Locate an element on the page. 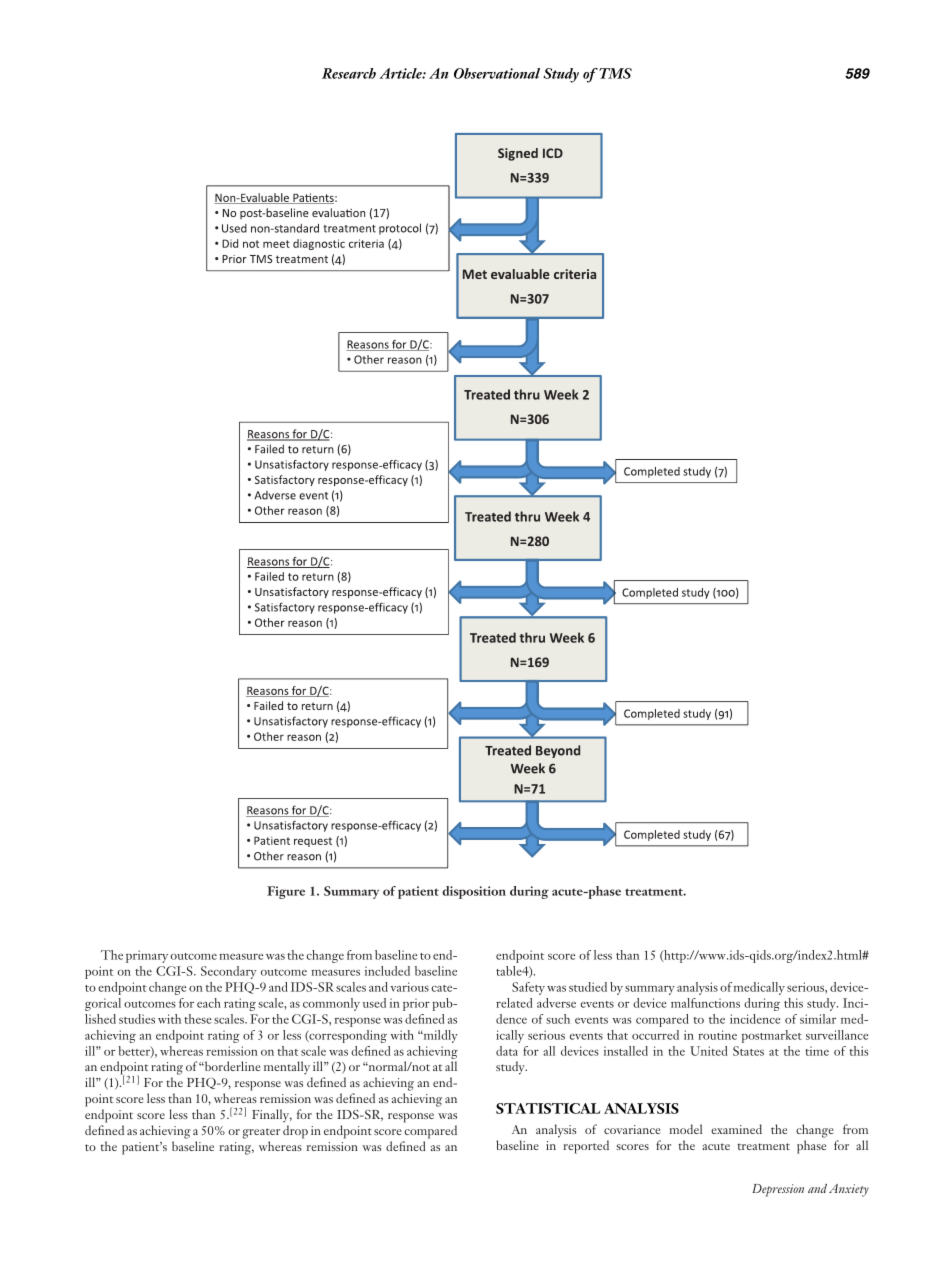  Observational is located at coordinates (497, 73).
